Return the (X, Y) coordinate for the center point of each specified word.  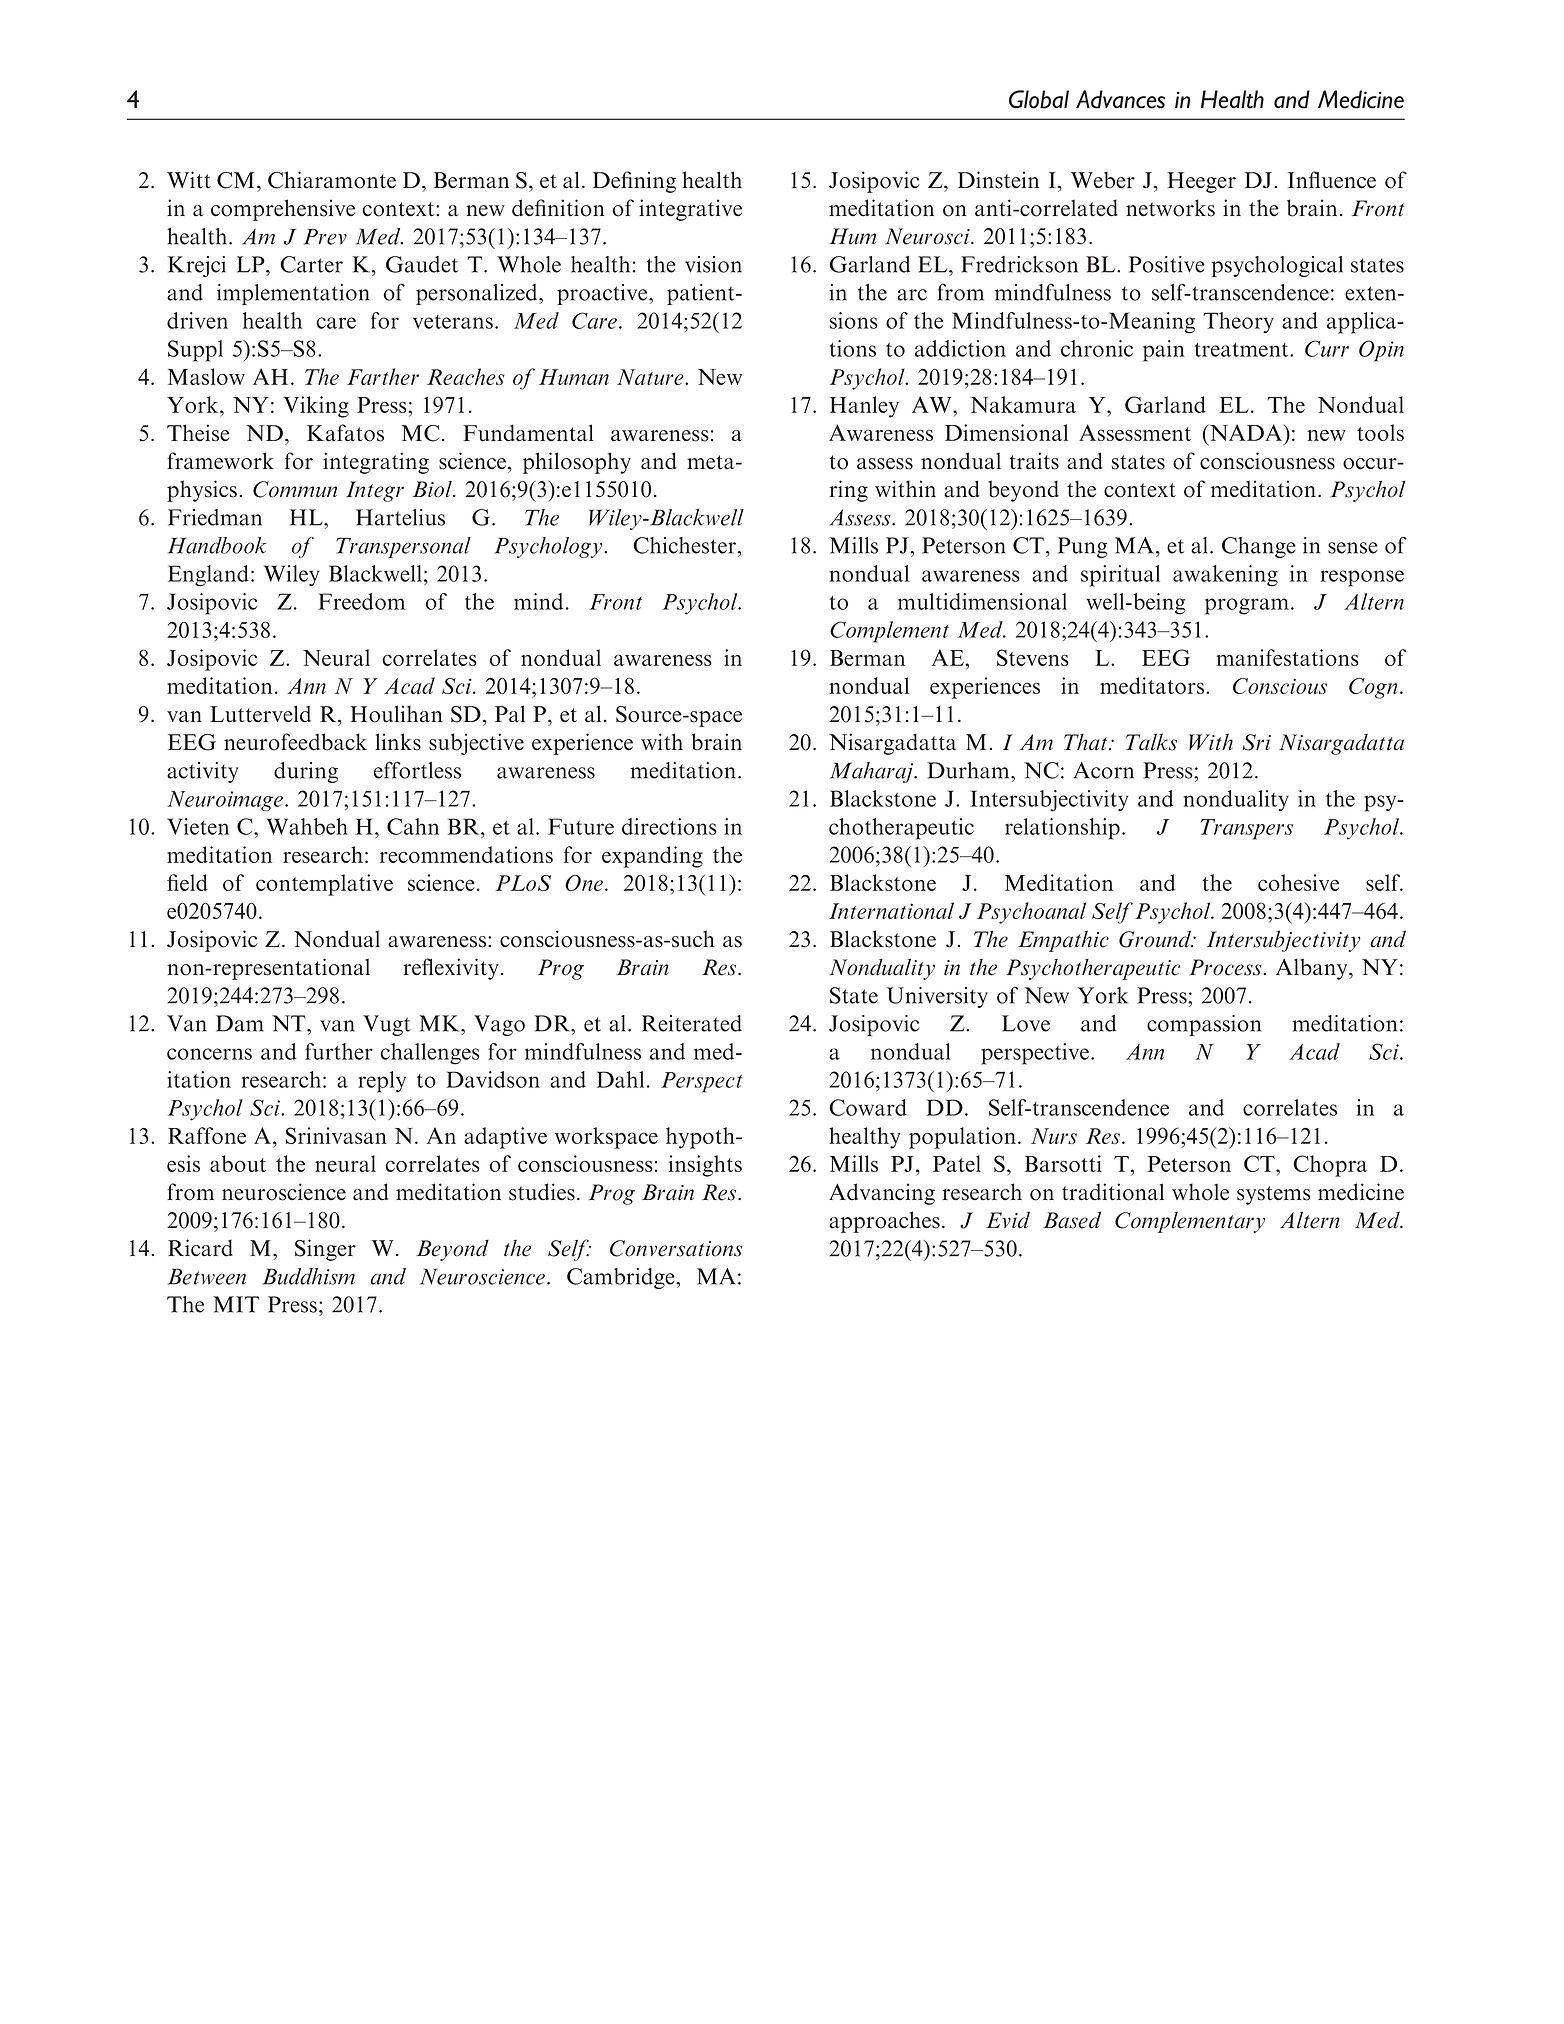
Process (1226, 967)
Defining (634, 182)
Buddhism (308, 1276)
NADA (1246, 432)
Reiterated (692, 1023)
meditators (1153, 685)
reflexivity (451, 969)
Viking (316, 407)
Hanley (864, 407)
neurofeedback (295, 742)
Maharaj (873, 772)
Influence (1332, 180)
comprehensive (283, 210)
